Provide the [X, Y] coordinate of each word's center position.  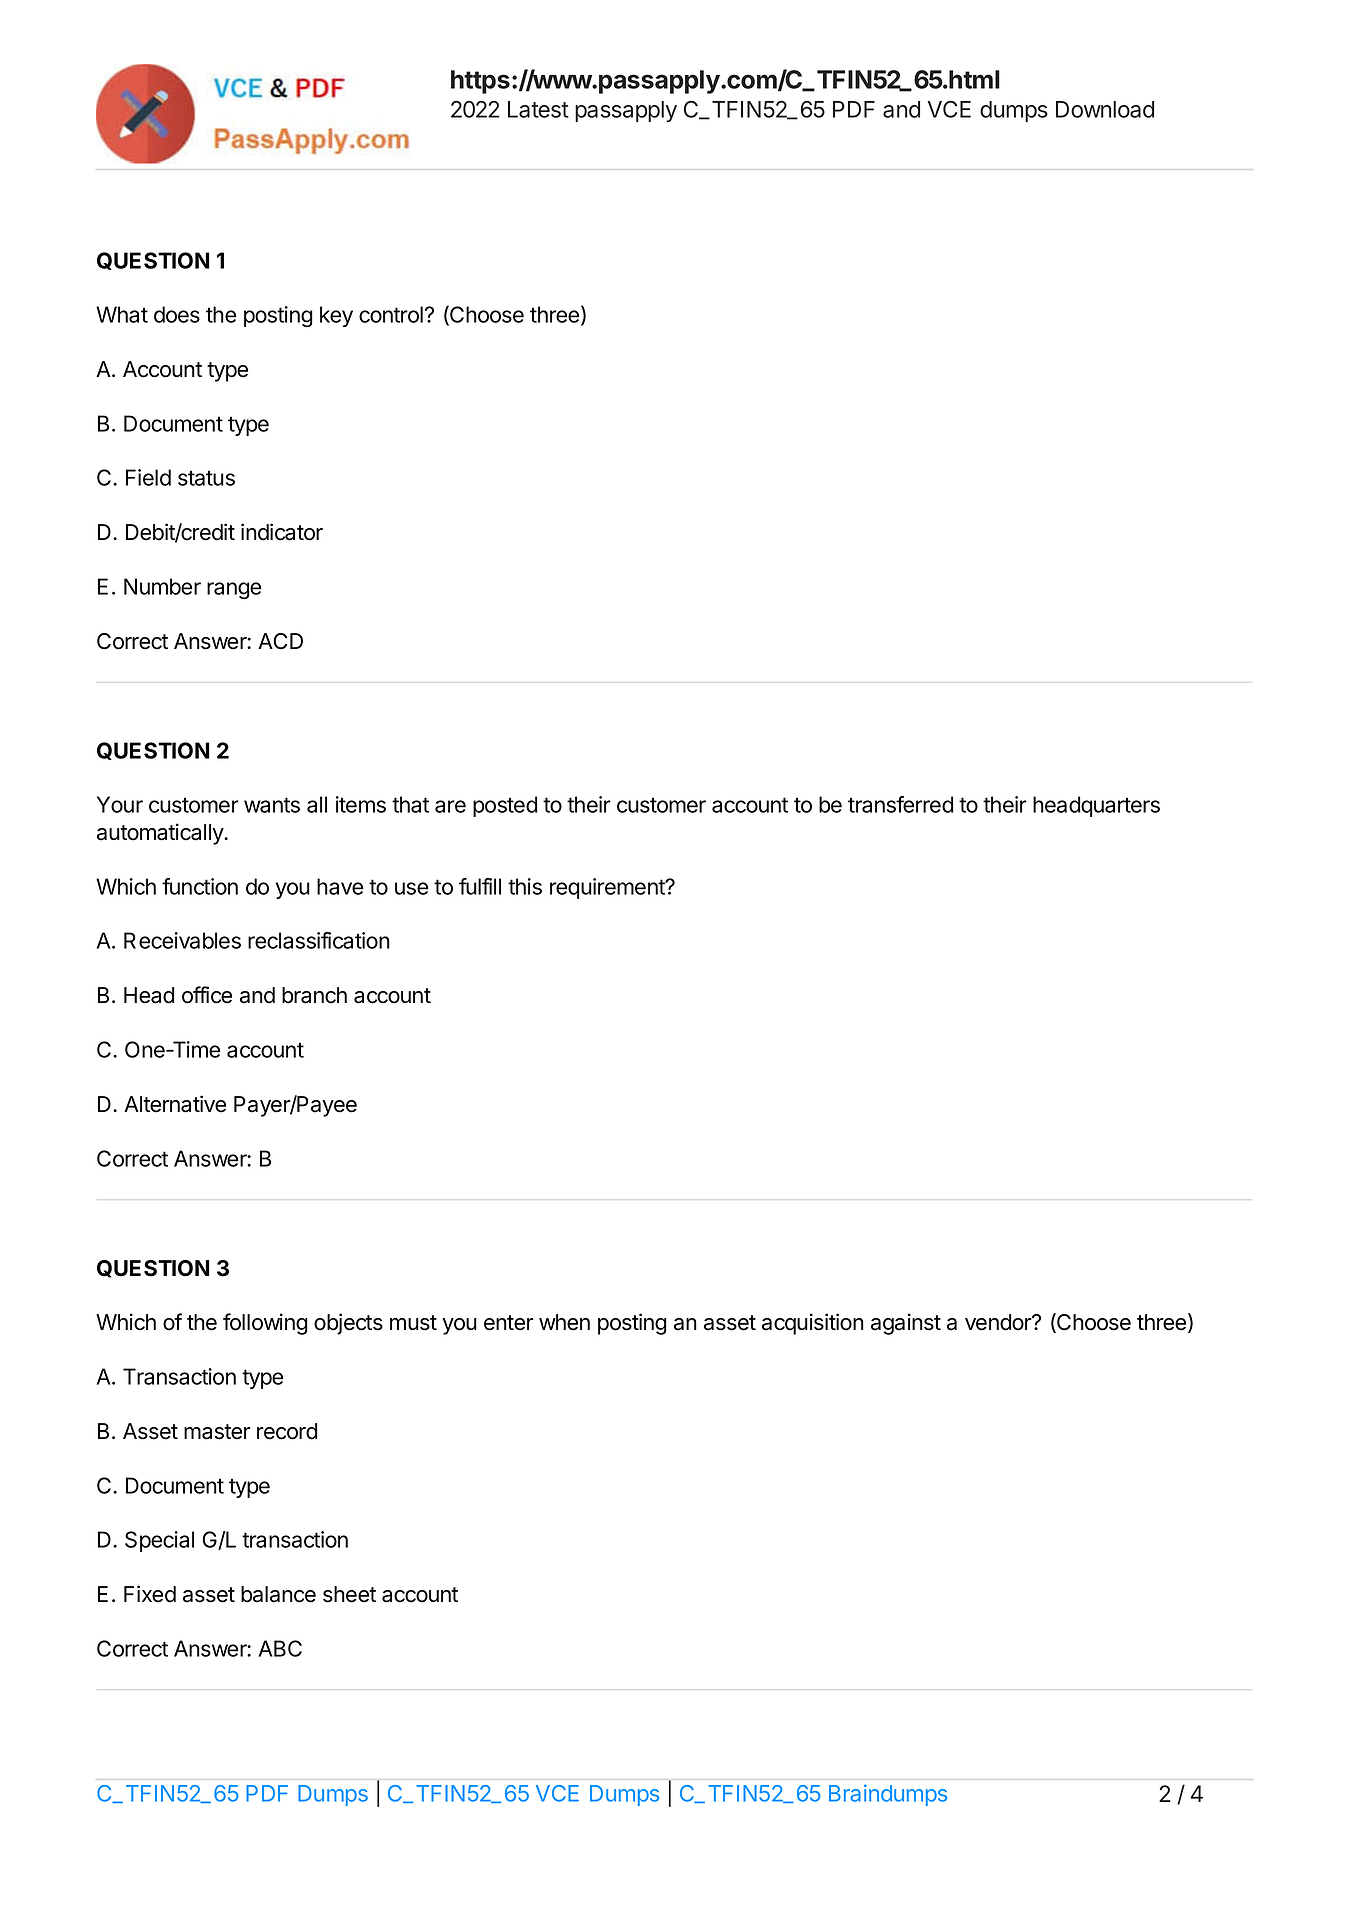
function [200, 886]
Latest [538, 109]
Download [1105, 109]
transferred [900, 804]
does [177, 314]
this [525, 886]
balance [278, 1594]
